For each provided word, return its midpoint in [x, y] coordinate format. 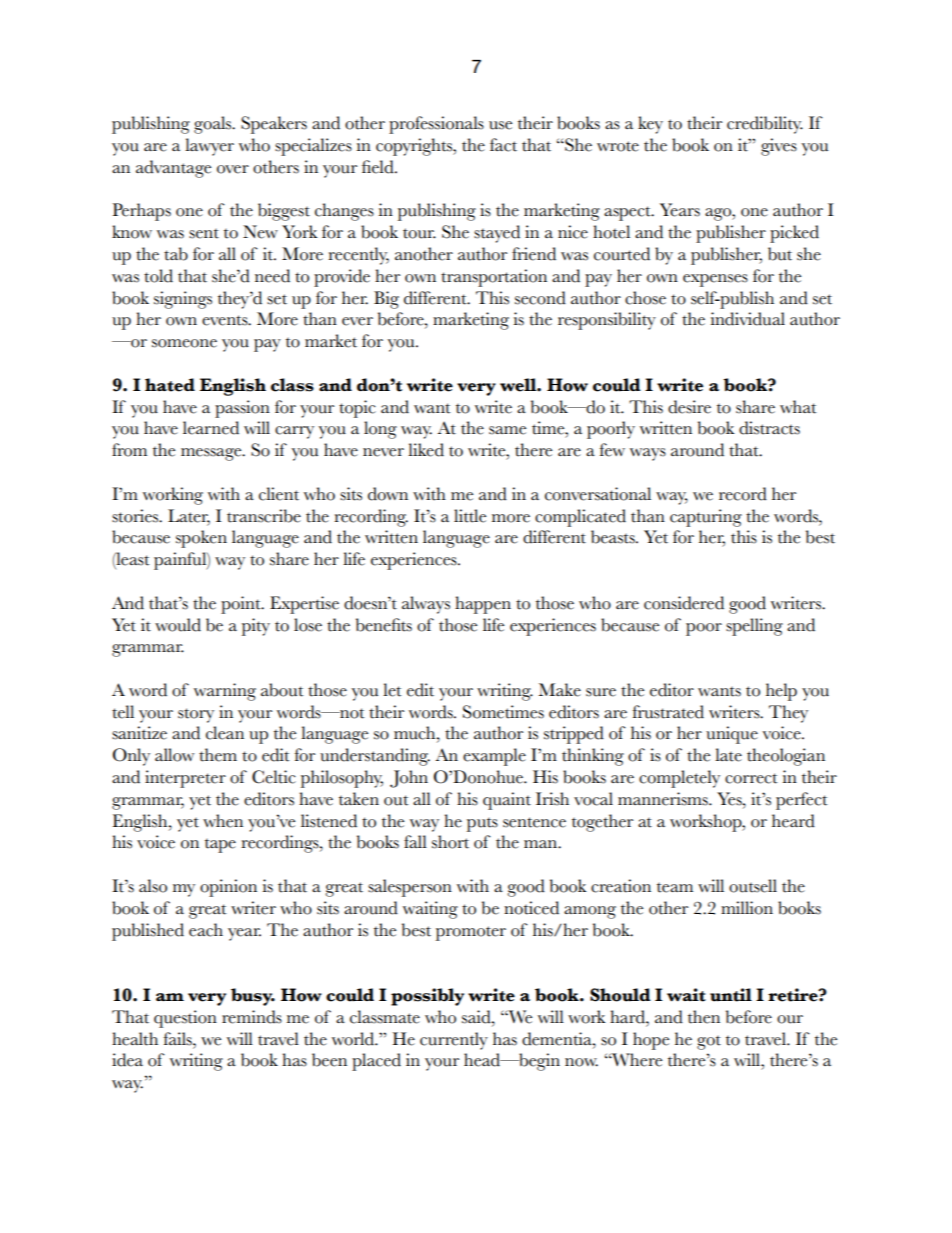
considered [684, 603]
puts [482, 825]
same [507, 430]
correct [751, 778]
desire [689, 407]
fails [178, 1039]
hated [170, 385]
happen [483, 605]
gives [779, 147]
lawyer [209, 147]
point [242, 605]
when [223, 821]
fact [503, 145]
